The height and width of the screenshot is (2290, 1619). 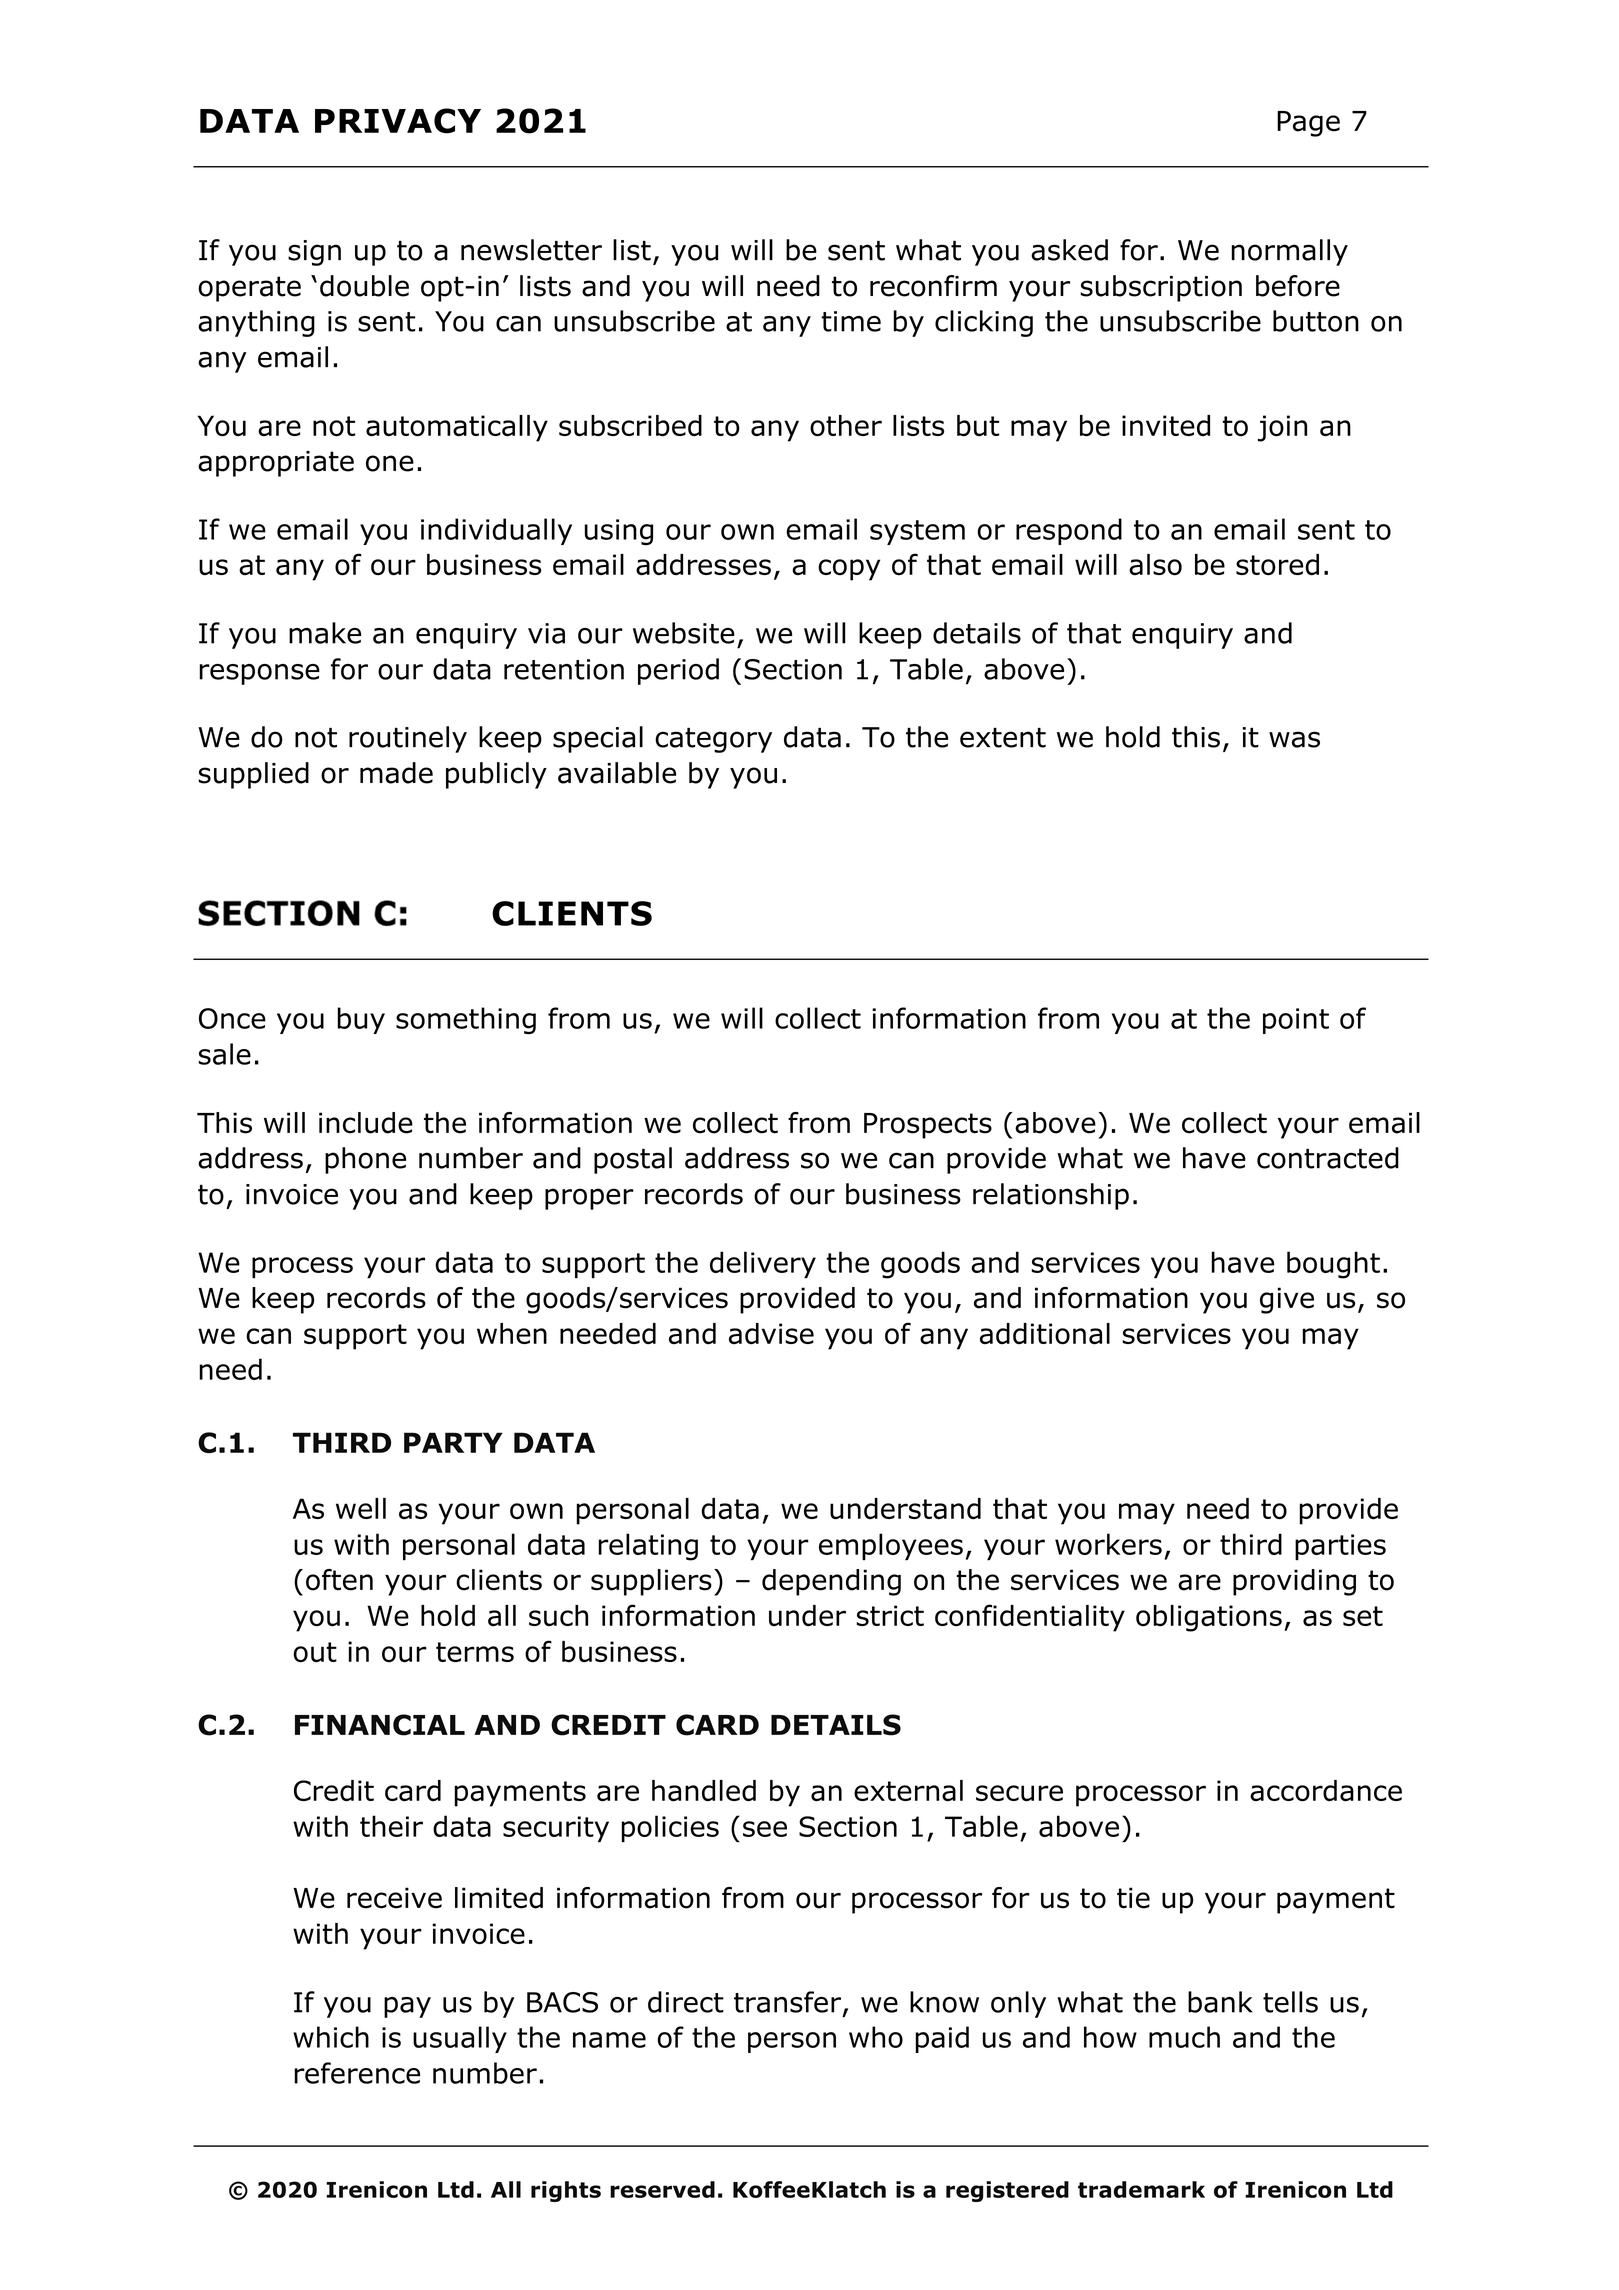 What do you see at coordinates (1294, 739) in the screenshot?
I see `was` at bounding box center [1294, 739].
